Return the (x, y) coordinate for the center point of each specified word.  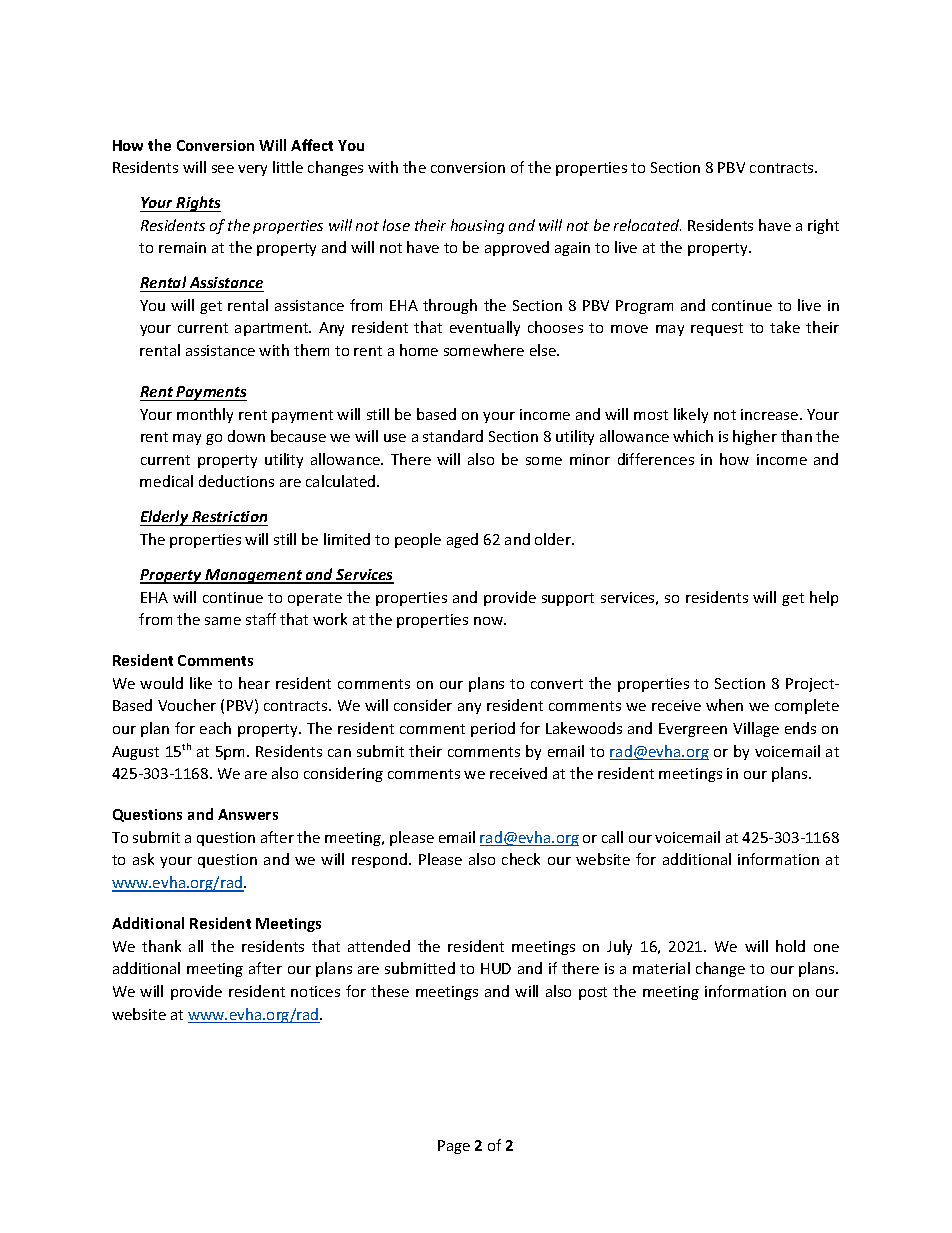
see (223, 169)
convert (557, 684)
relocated (647, 225)
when (724, 705)
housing (477, 226)
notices (315, 991)
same (223, 621)
